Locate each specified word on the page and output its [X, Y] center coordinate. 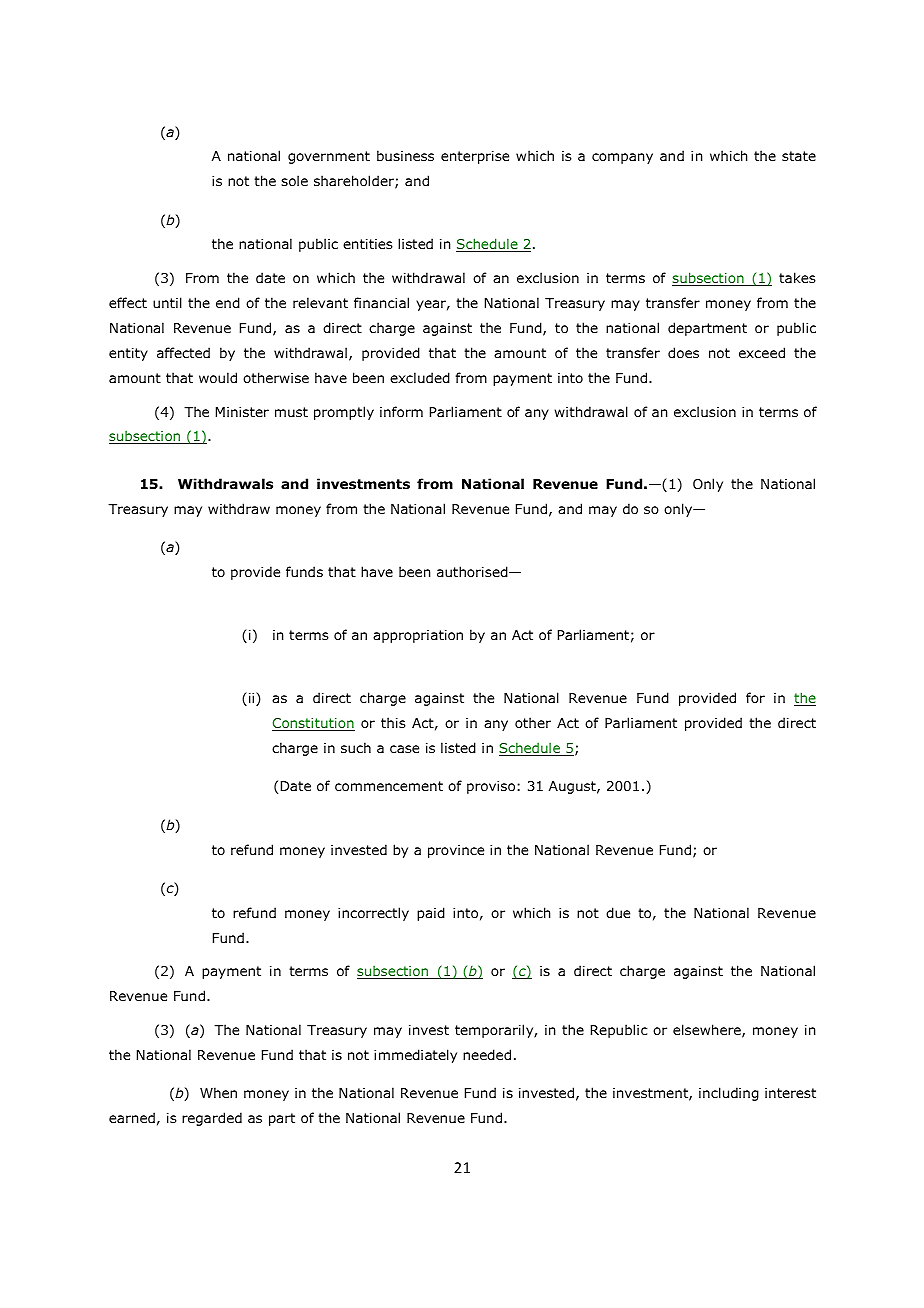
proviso [492, 787]
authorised [473, 572]
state [799, 156]
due [618, 913]
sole [294, 181]
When [218, 1092]
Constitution [313, 724]
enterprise [475, 157]
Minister [242, 412]
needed [487, 1055]
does [683, 353]
